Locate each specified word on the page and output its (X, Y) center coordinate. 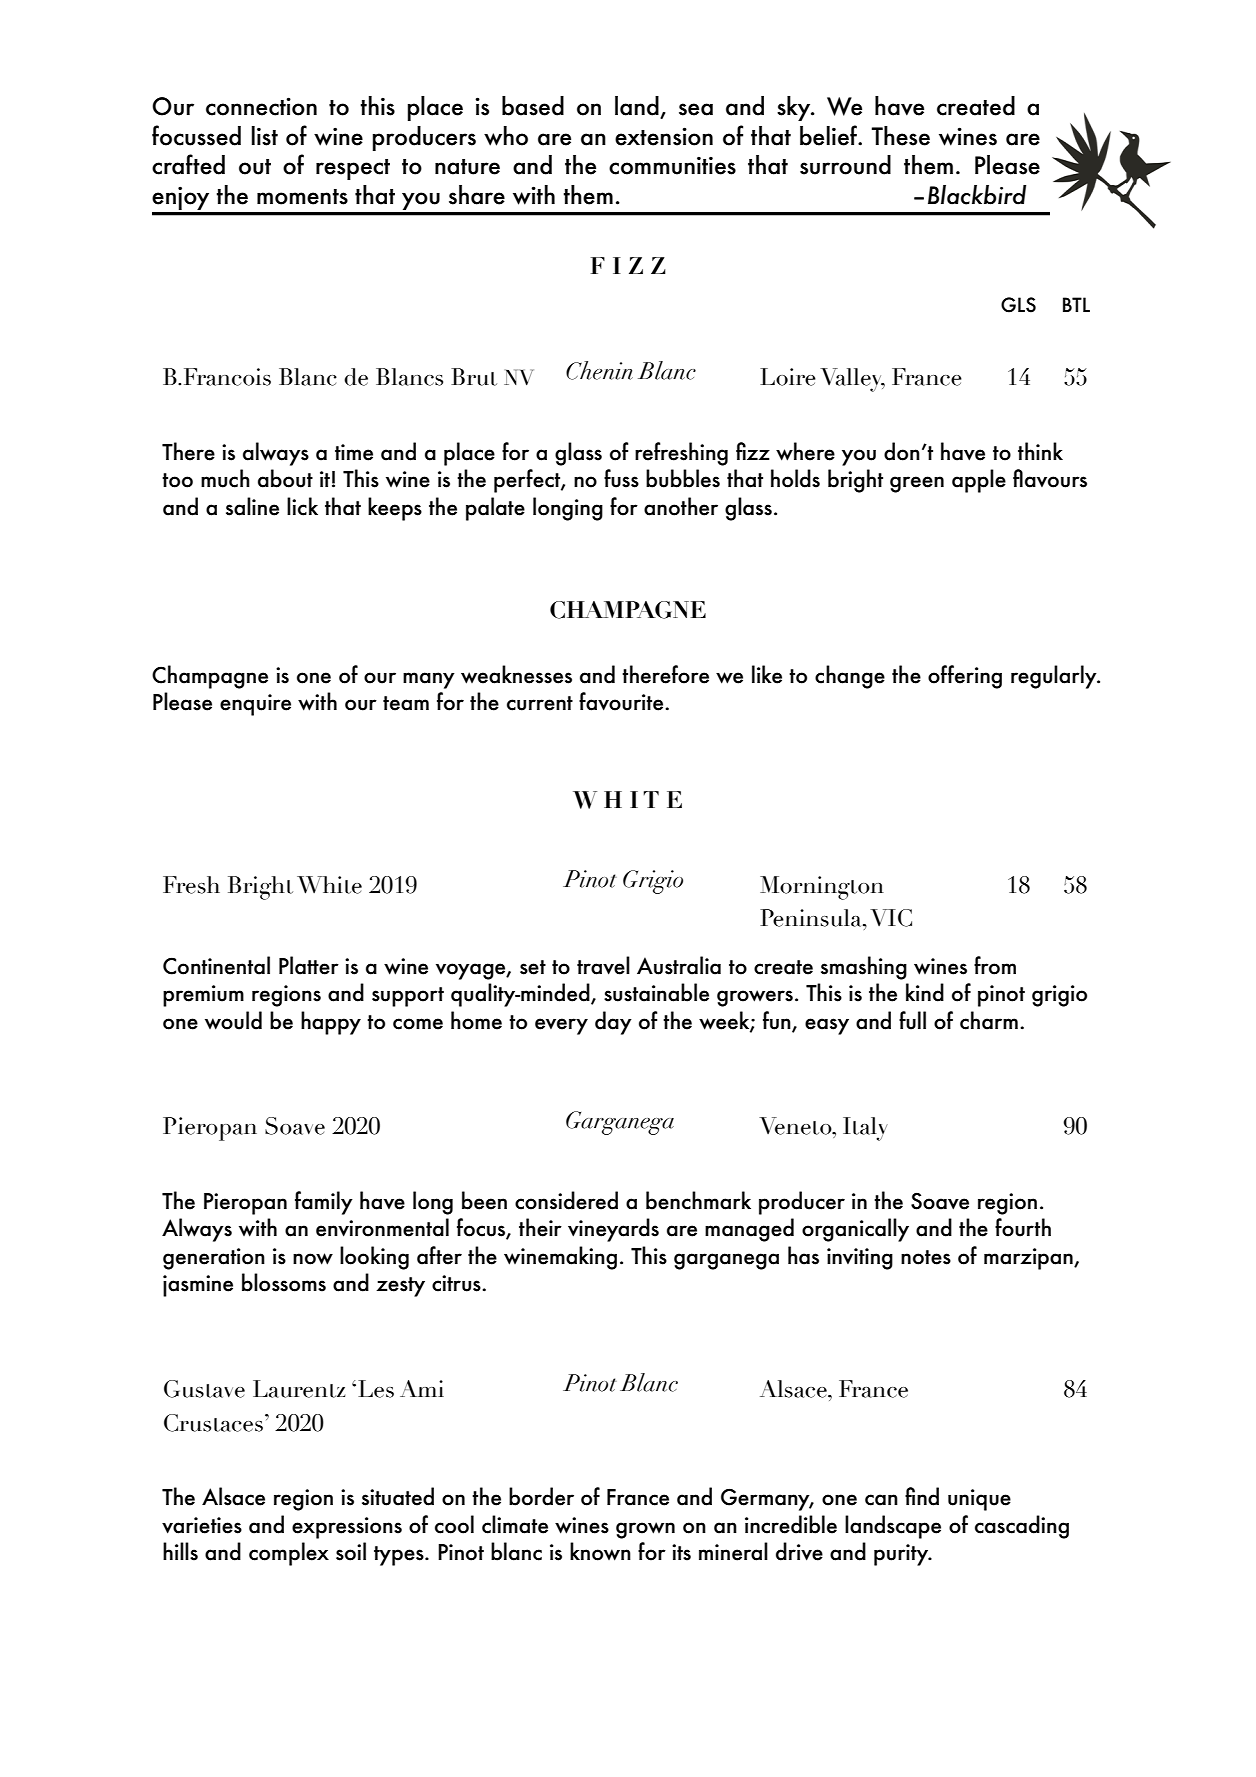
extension (664, 136)
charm (989, 1020)
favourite (622, 701)
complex (289, 1554)
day (613, 1023)
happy (331, 1023)
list (265, 136)
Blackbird (977, 195)
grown (645, 1530)
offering (965, 677)
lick (302, 506)
